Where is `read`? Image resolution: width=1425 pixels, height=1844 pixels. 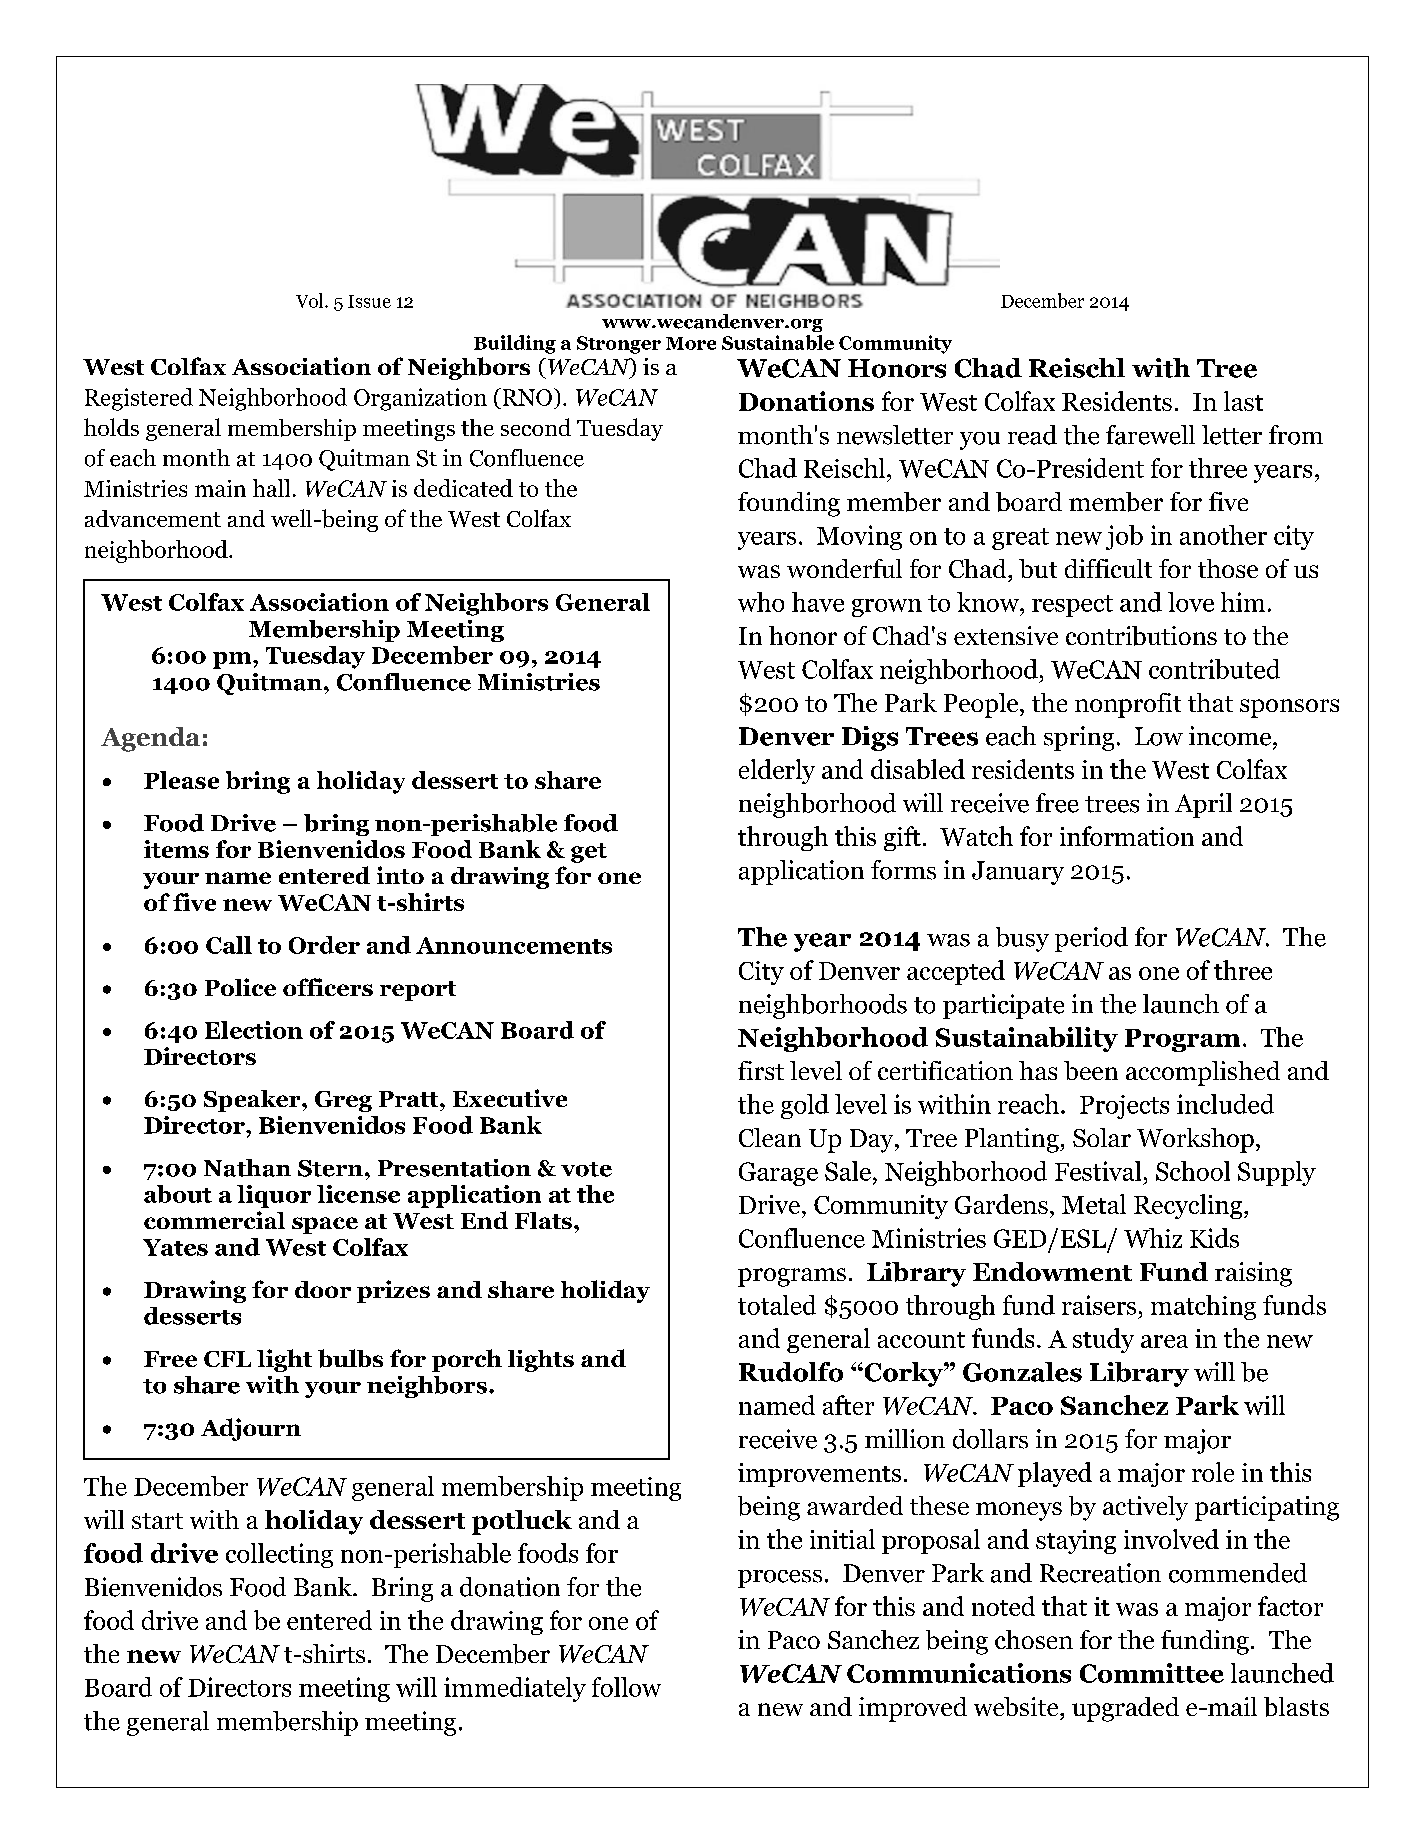
read is located at coordinates (1032, 435).
